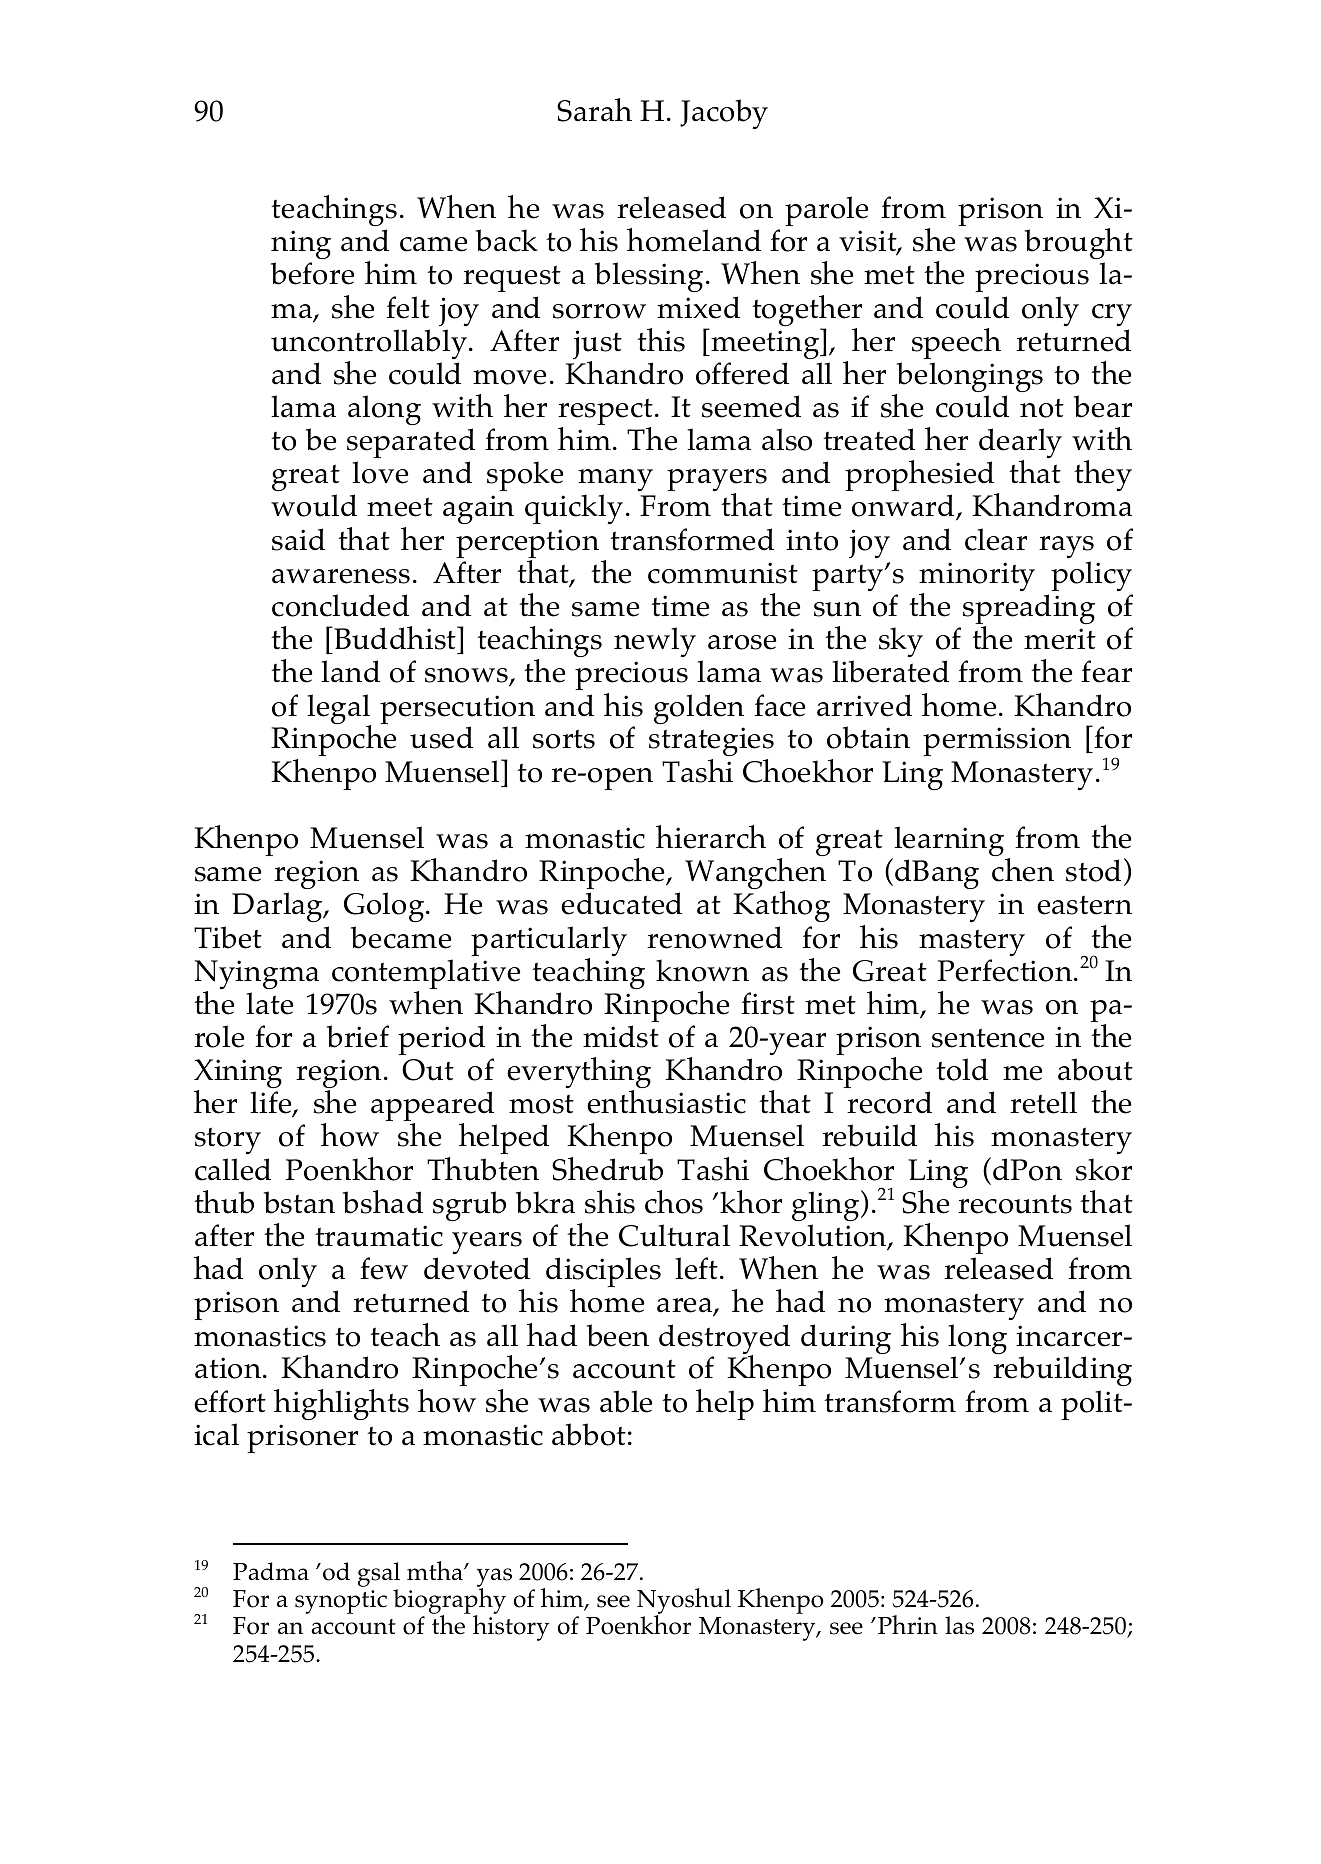  Describe the element at coordinates (1043, 1102) in the image. I see `retell` at that location.
